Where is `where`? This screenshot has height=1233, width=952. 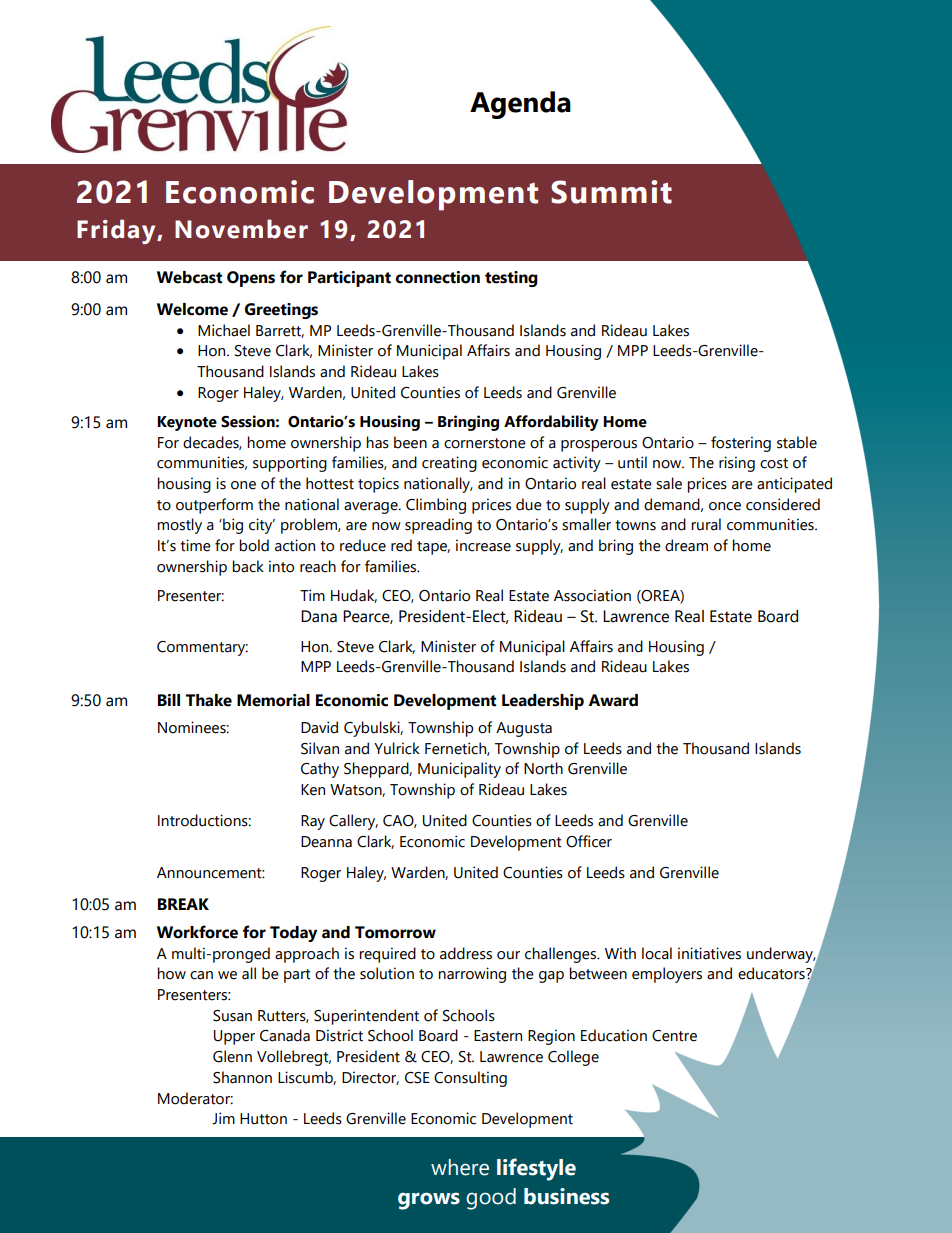 where is located at coordinates (460, 1167).
